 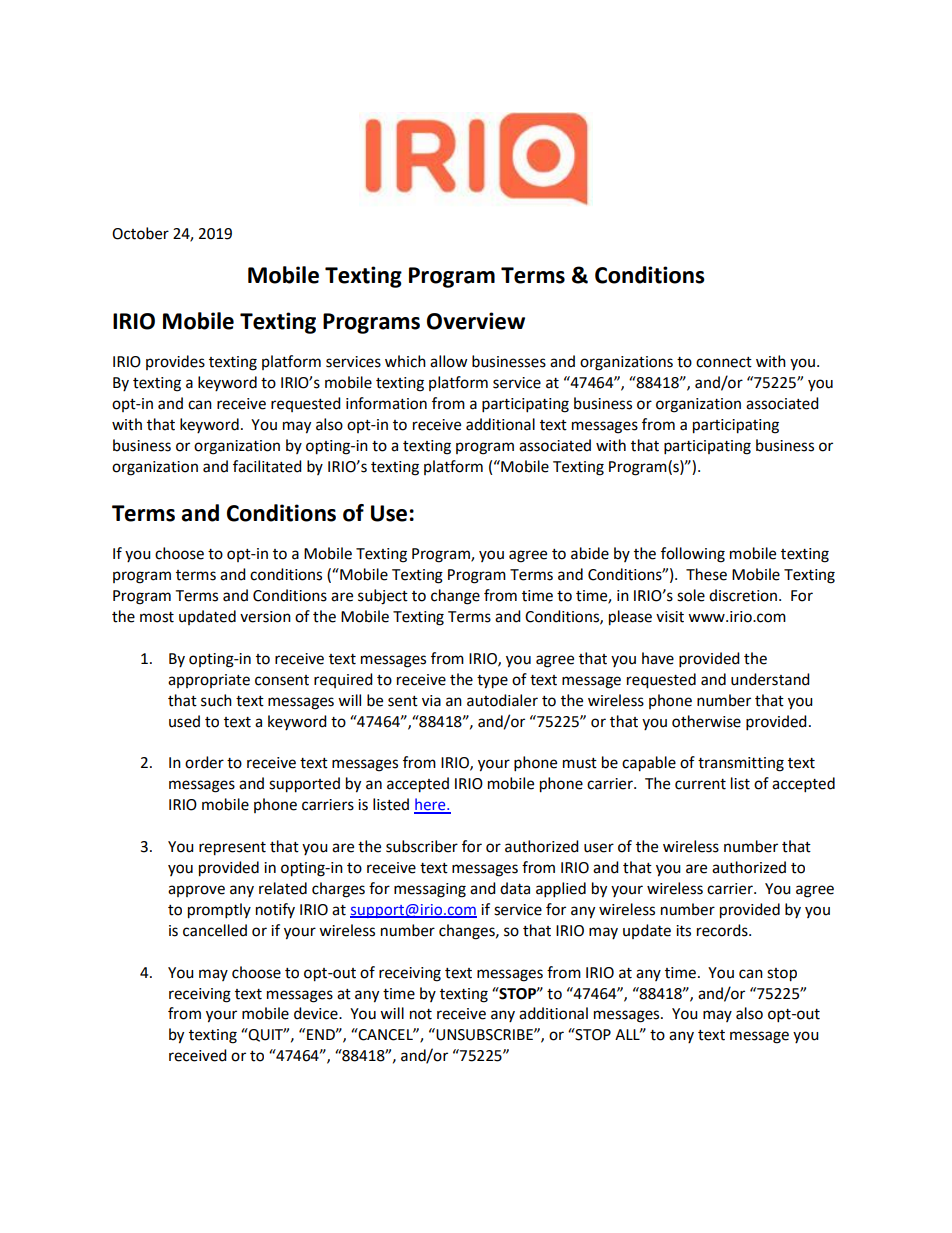 What do you see at coordinates (693, 555) in the document?
I see `following` at bounding box center [693, 555].
